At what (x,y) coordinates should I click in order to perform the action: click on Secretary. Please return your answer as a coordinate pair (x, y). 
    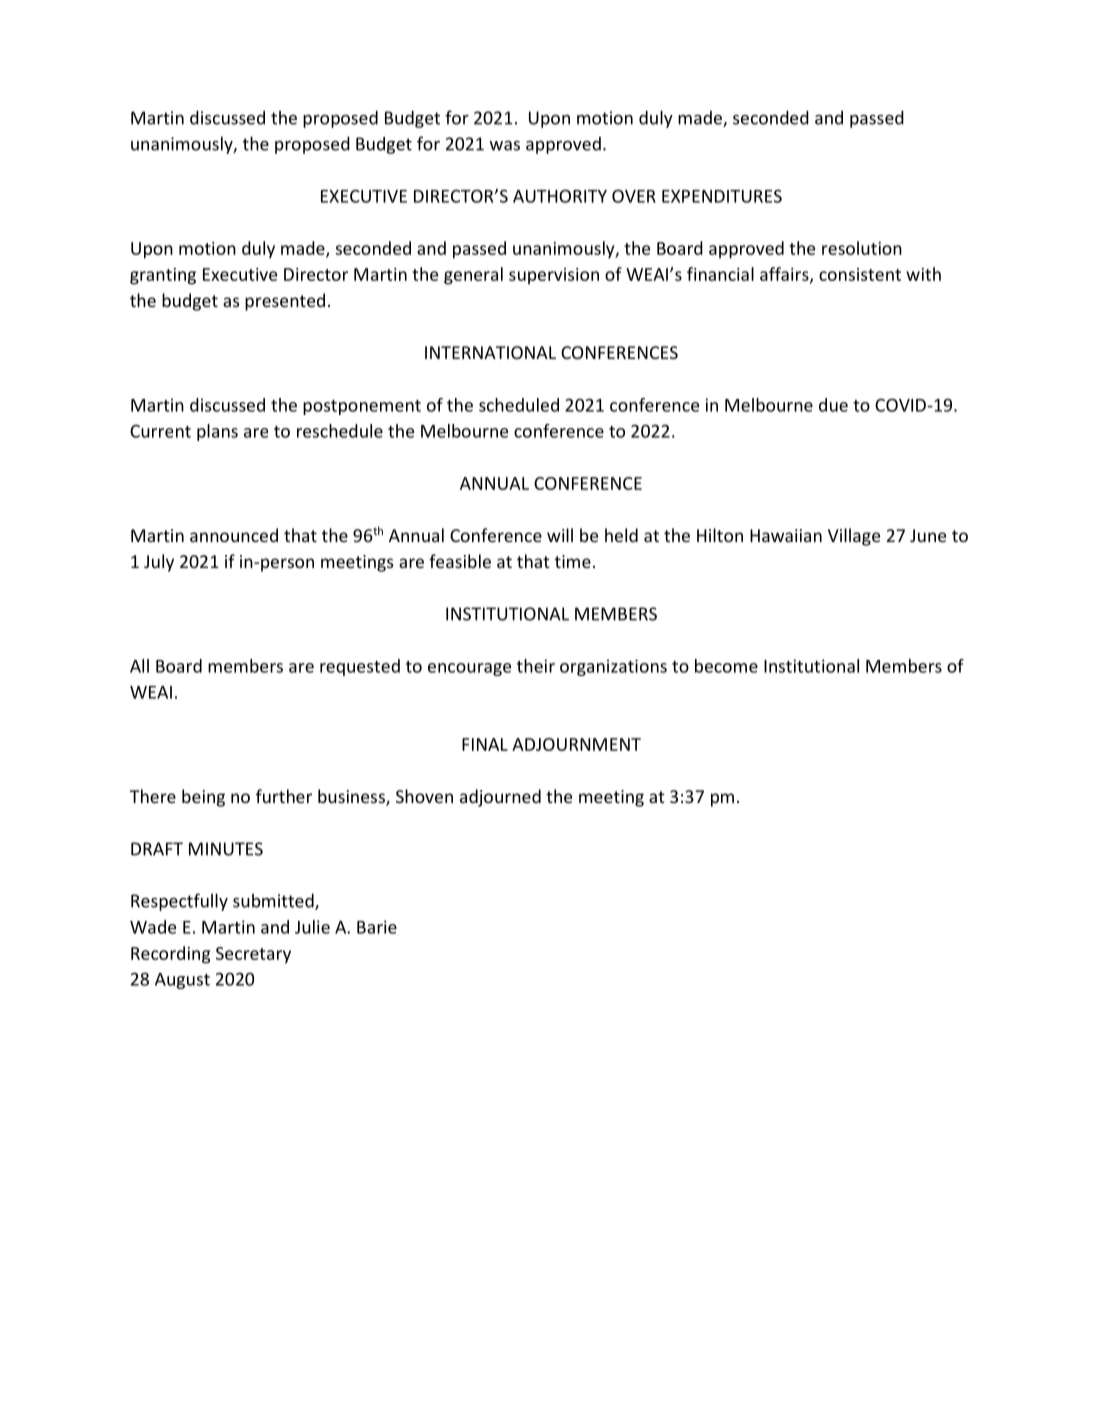
    Looking at the image, I should click on (253, 955).
